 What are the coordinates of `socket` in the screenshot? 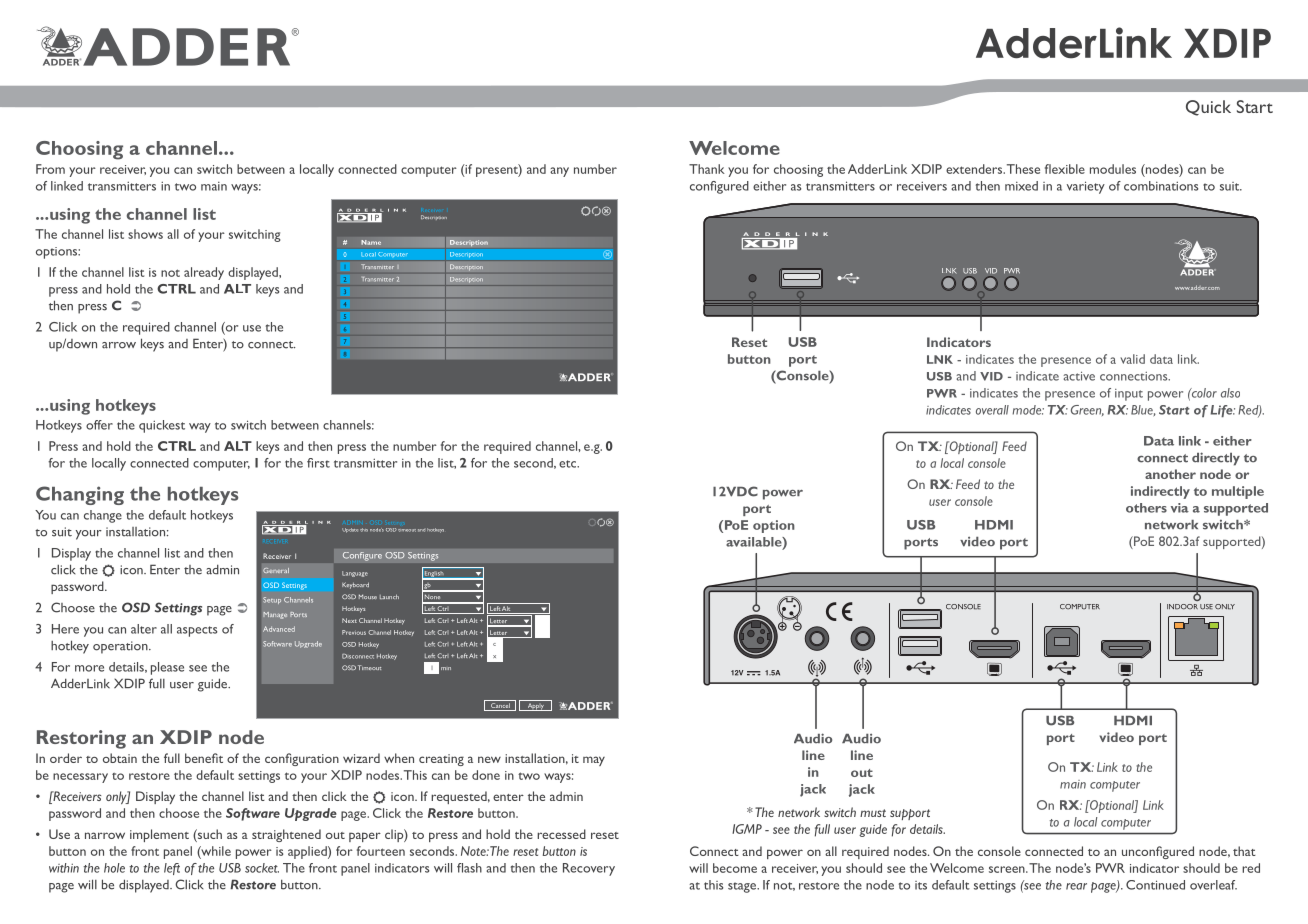 It's located at (262, 868).
